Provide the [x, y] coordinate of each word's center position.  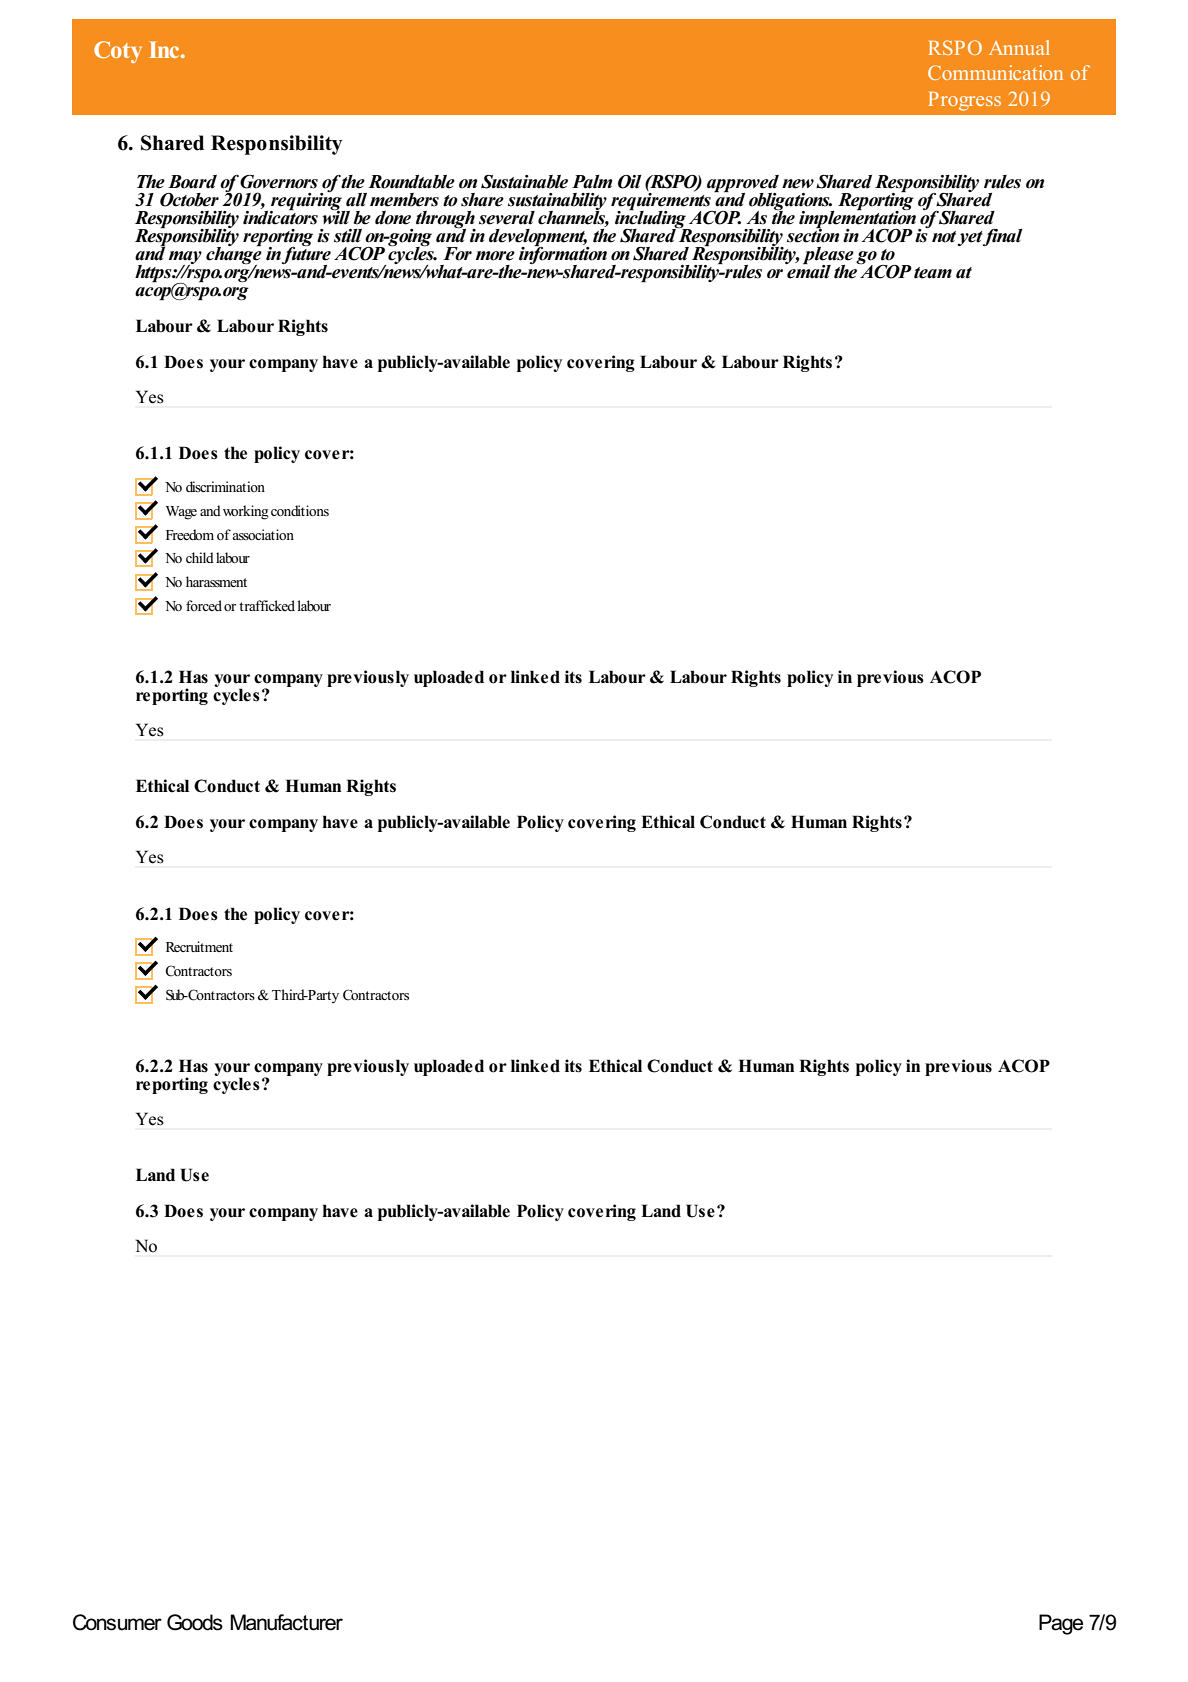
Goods [195, 1622]
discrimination [225, 486]
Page [1061, 1624]
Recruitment [199, 946]
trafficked [267, 605]
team [933, 273]
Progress [964, 101]
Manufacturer [286, 1622]
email [808, 270]
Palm [592, 182]
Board [192, 182]
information [563, 255]
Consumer [117, 1622]
